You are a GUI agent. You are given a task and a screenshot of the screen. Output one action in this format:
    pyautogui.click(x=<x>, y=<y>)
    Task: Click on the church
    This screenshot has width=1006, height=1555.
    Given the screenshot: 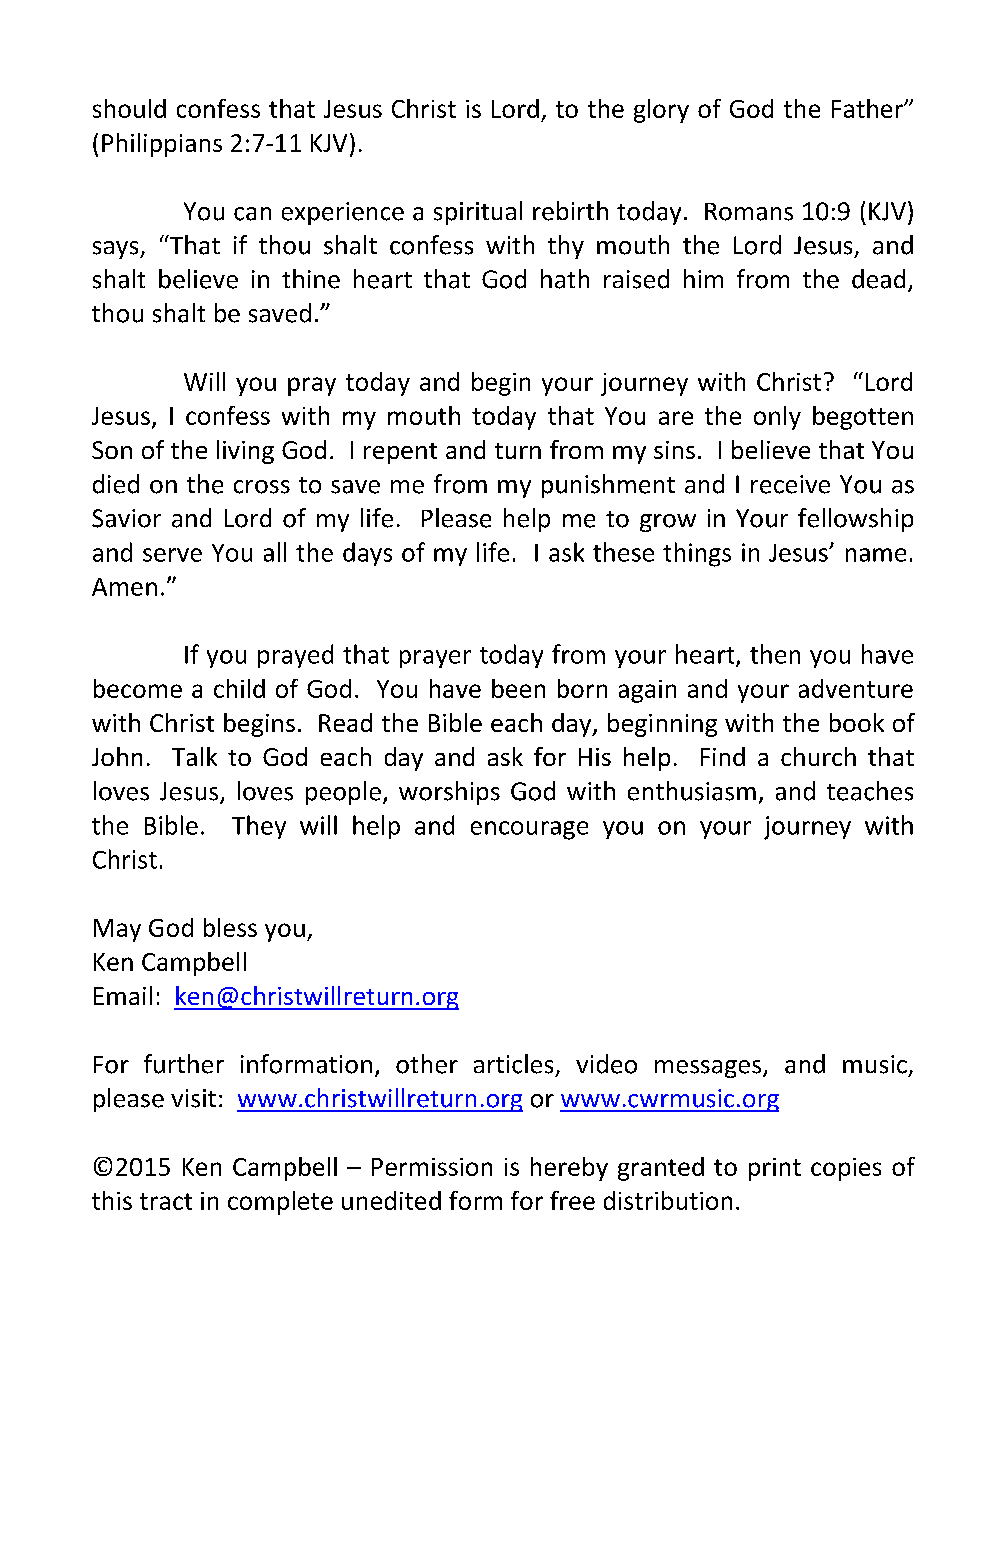 What is the action you would take?
    pyautogui.click(x=818, y=756)
